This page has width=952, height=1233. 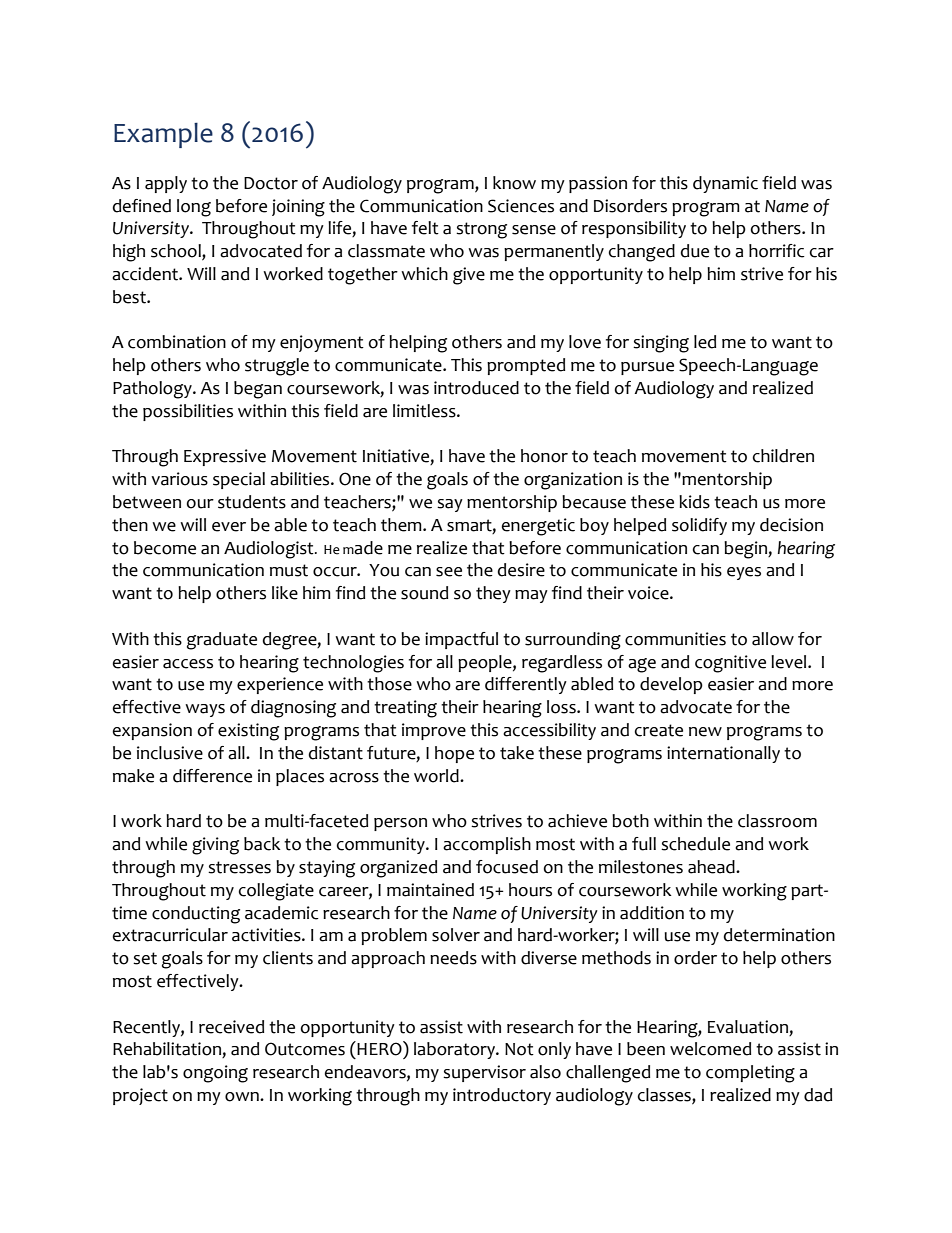 I want to click on prompted, so click(x=526, y=366).
